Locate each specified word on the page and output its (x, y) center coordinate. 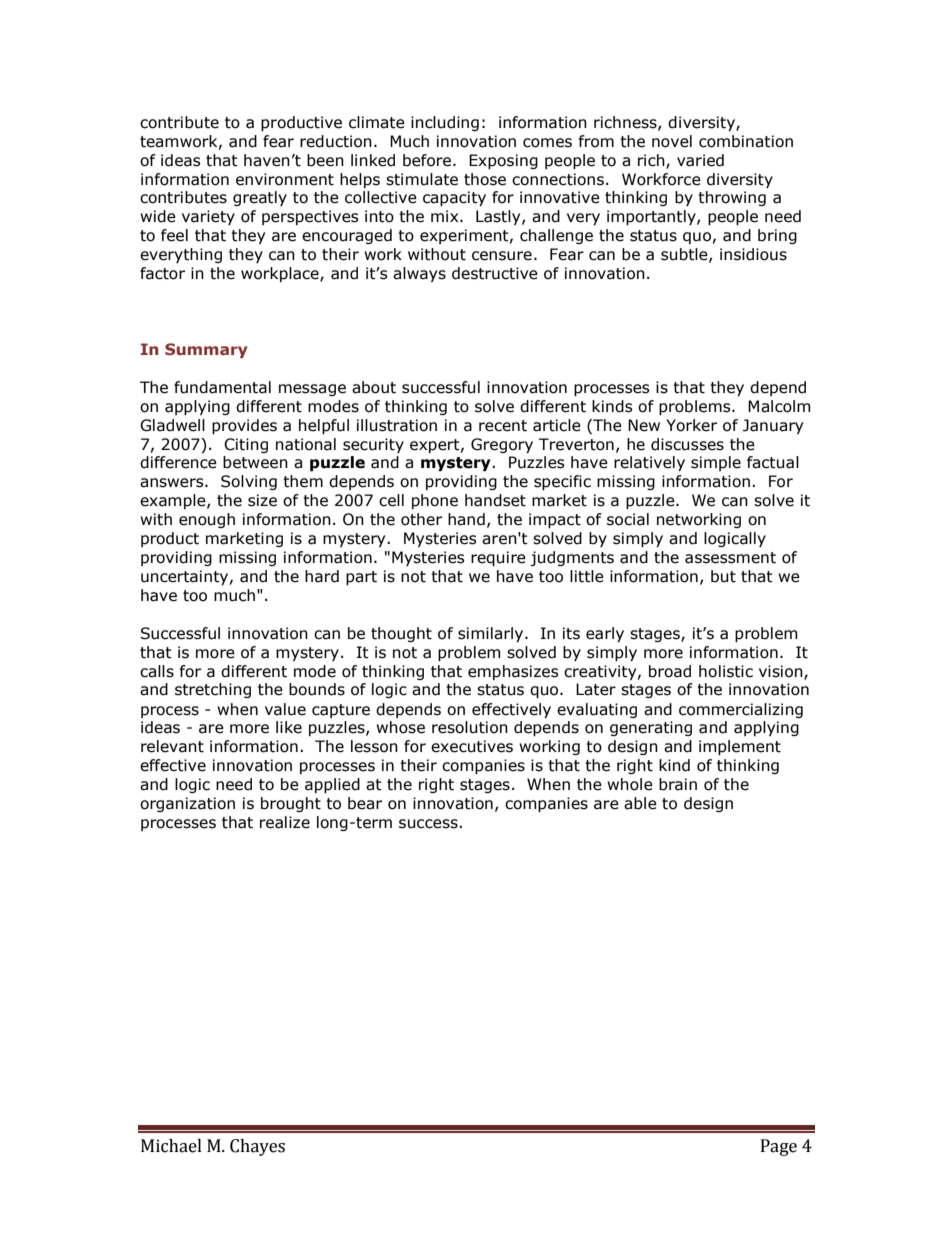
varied (700, 160)
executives (472, 746)
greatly (260, 198)
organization (187, 804)
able (640, 803)
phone (435, 501)
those (485, 179)
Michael (171, 1146)
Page (779, 1147)
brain (678, 784)
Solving (249, 482)
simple (716, 463)
